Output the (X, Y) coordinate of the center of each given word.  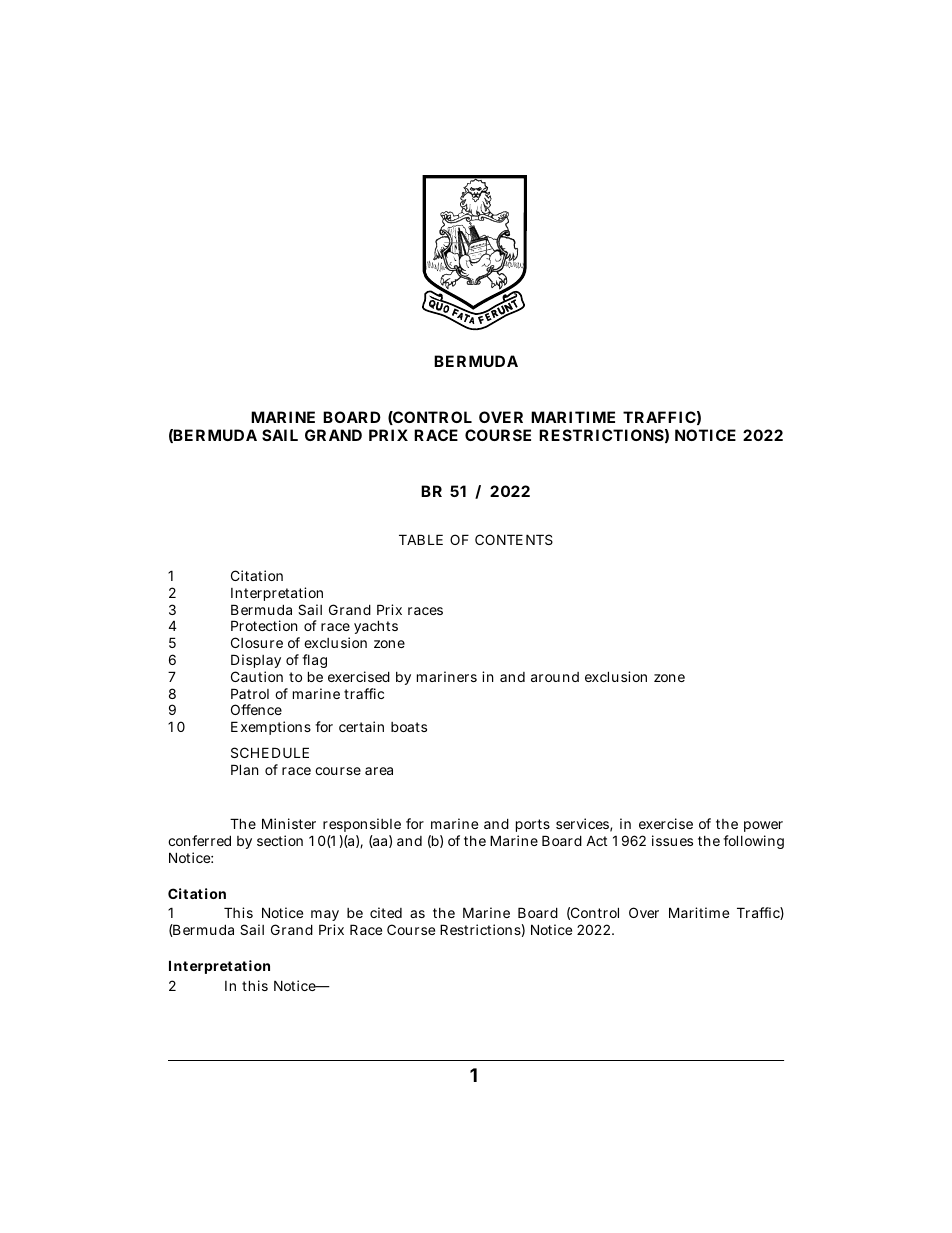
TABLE (421, 539)
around (555, 677)
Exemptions (271, 728)
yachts (376, 627)
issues (672, 840)
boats (409, 727)
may (325, 917)
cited (386, 912)
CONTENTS (514, 539)
